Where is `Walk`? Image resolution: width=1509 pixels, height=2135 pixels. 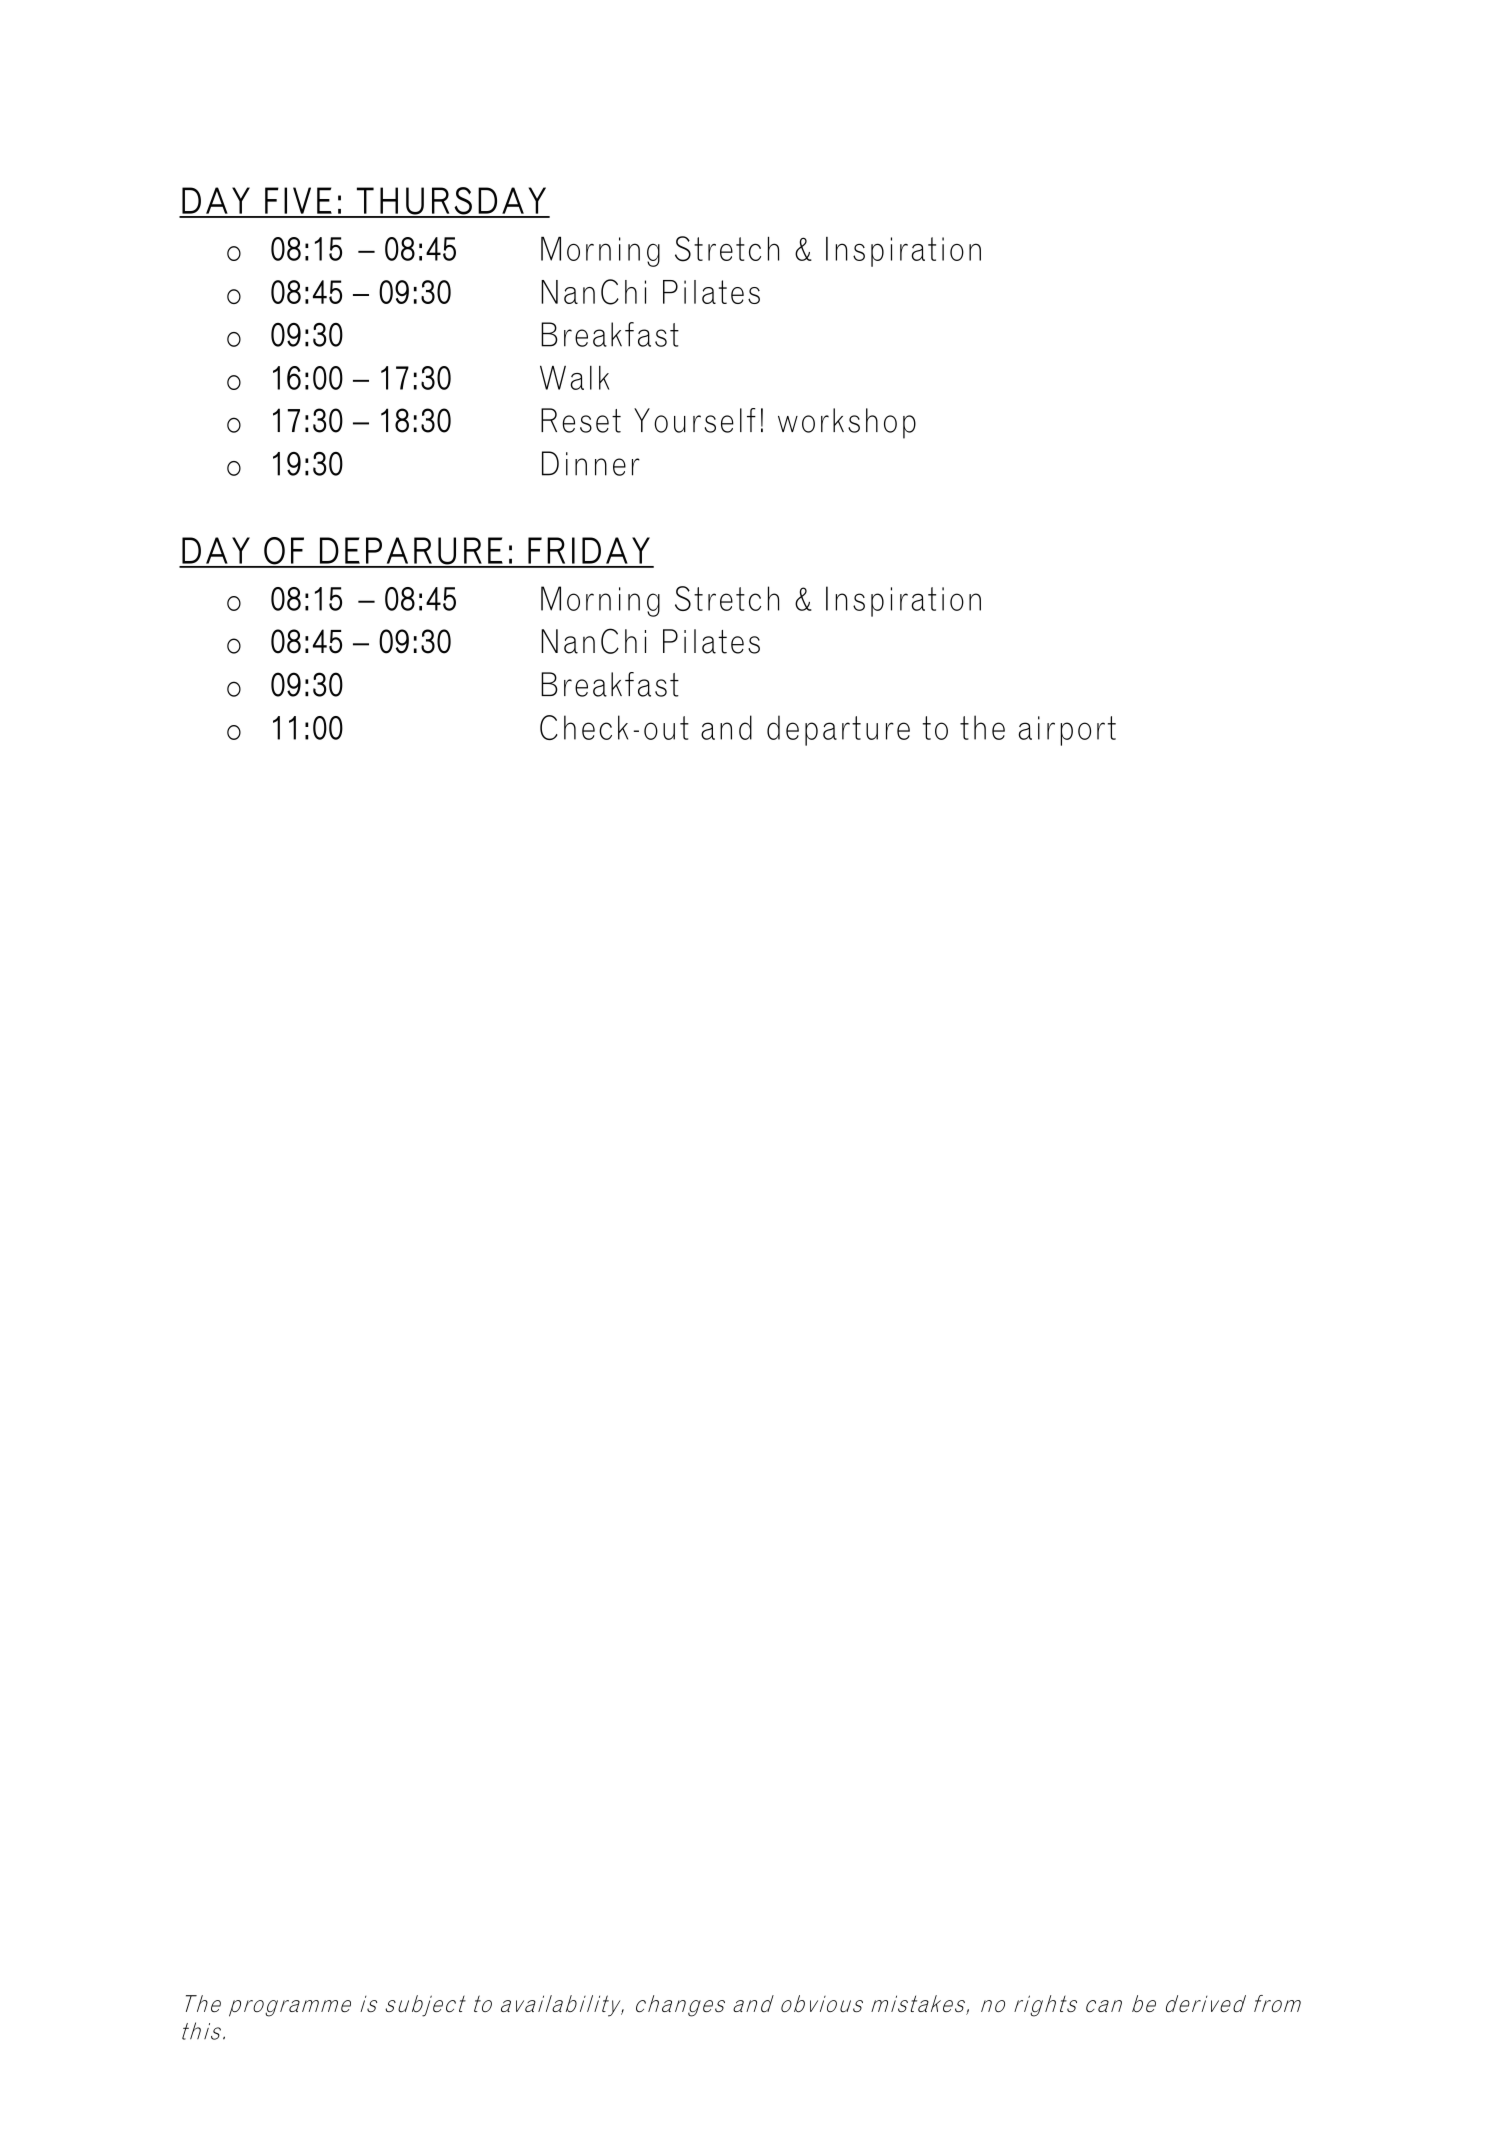 Walk is located at coordinates (574, 377).
